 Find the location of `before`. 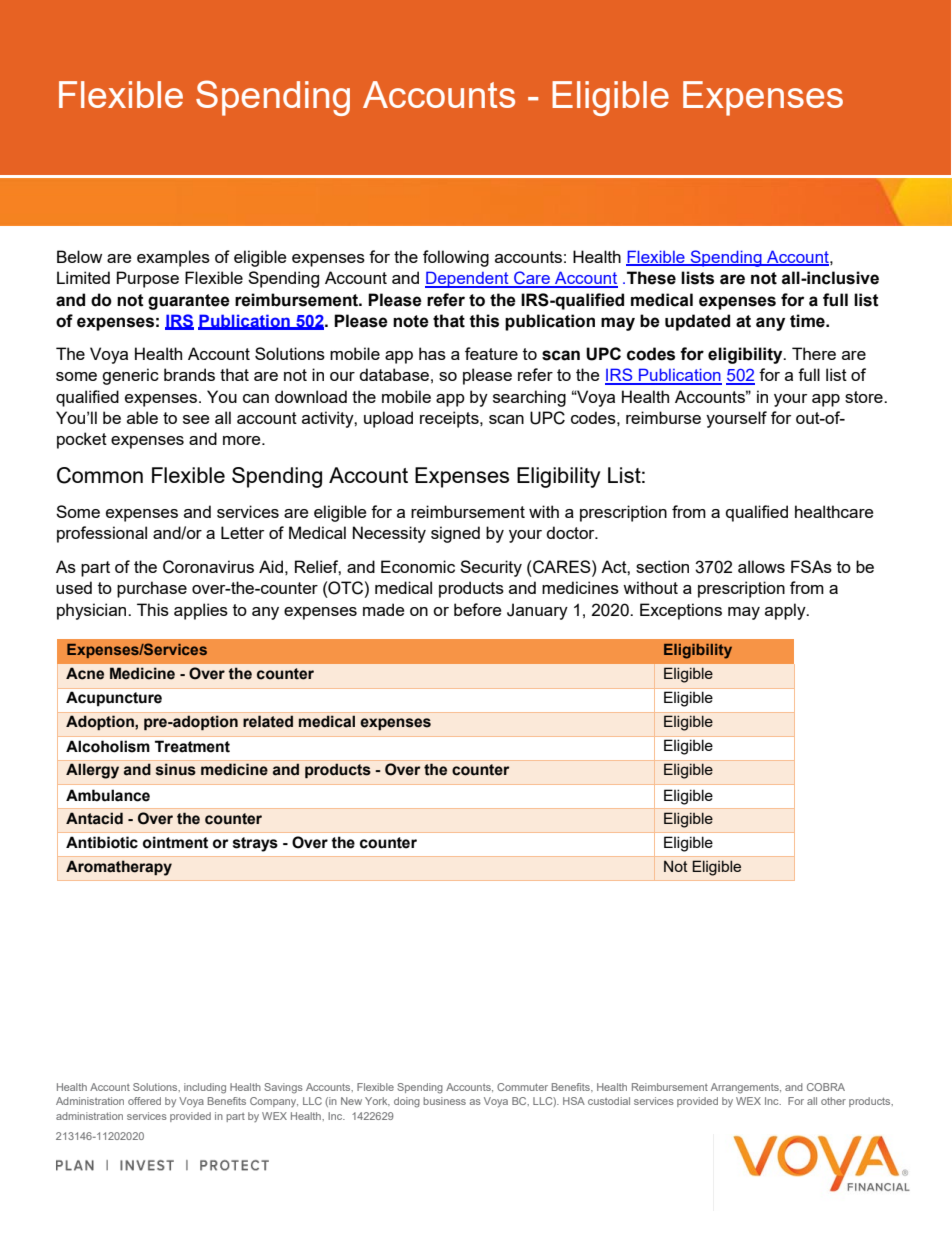

before is located at coordinates (477, 609).
